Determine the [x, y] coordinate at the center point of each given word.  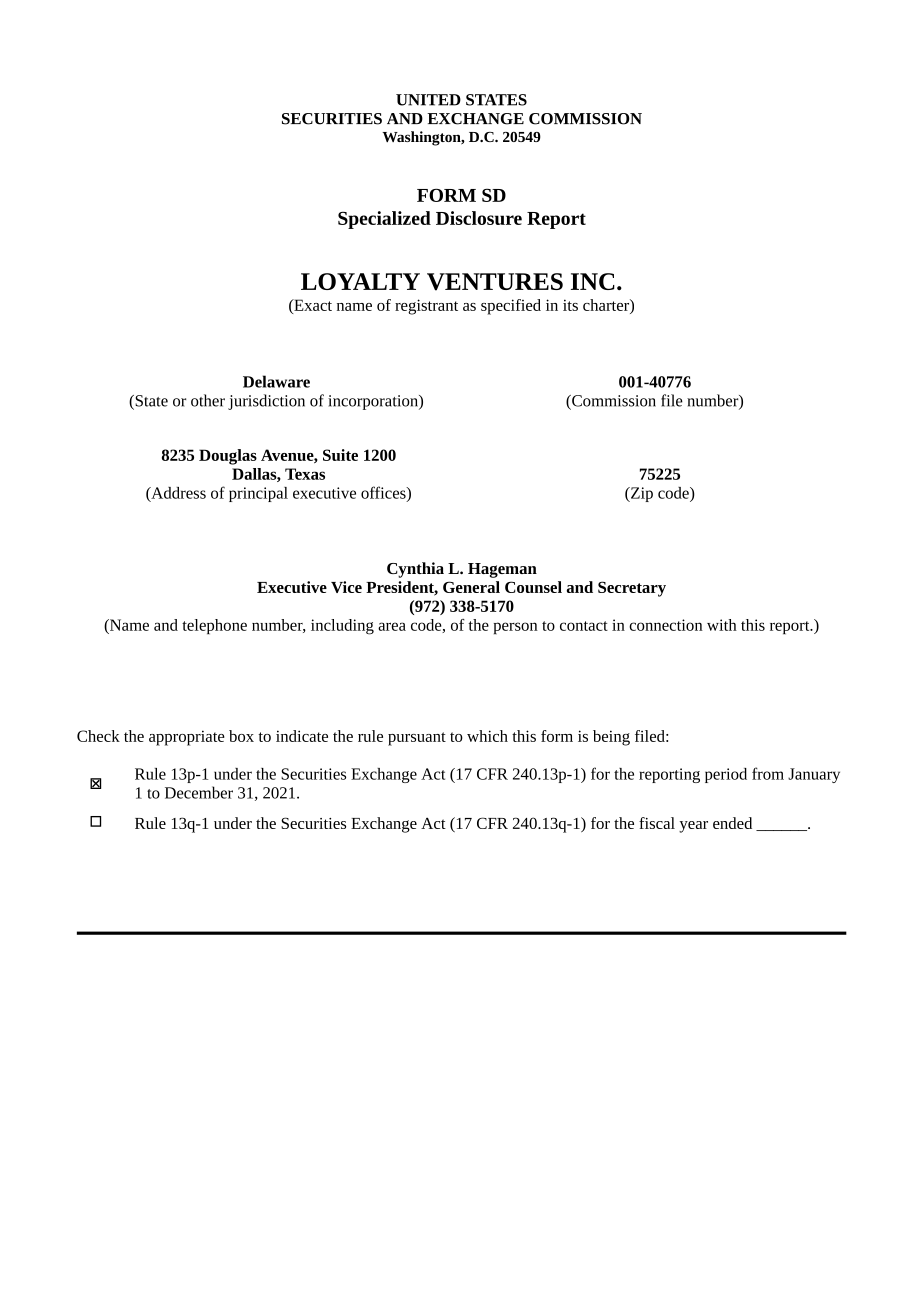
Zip [641, 494]
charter [607, 305]
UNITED [428, 100]
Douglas [228, 457]
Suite [340, 455]
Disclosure [479, 218]
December [199, 792]
